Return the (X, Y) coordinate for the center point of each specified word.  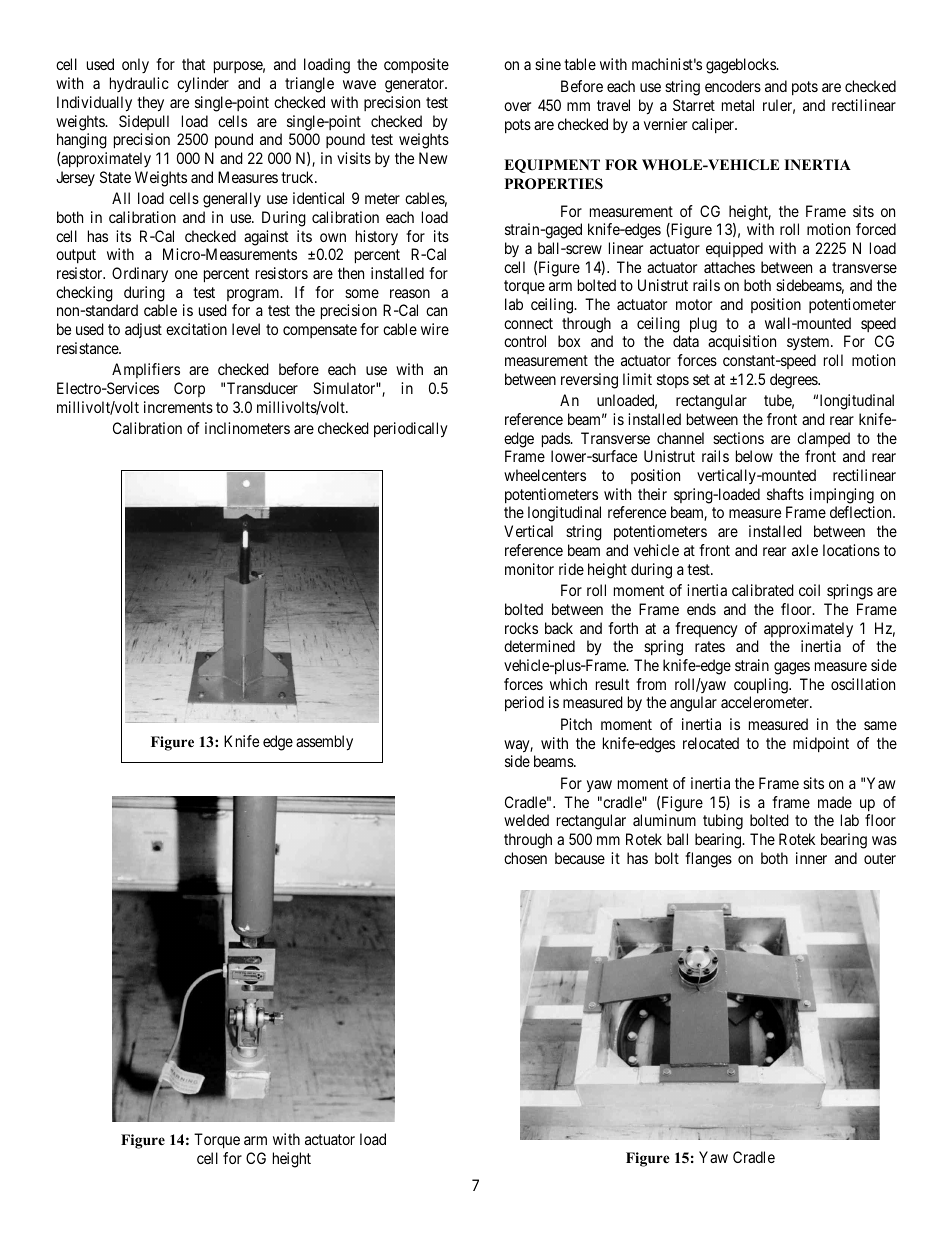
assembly (324, 743)
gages (792, 668)
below (754, 456)
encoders (733, 86)
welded (526, 820)
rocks (521, 628)
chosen (525, 858)
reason (410, 293)
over (517, 106)
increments (178, 407)
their (652, 494)
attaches (729, 267)
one (186, 274)
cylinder (203, 85)
